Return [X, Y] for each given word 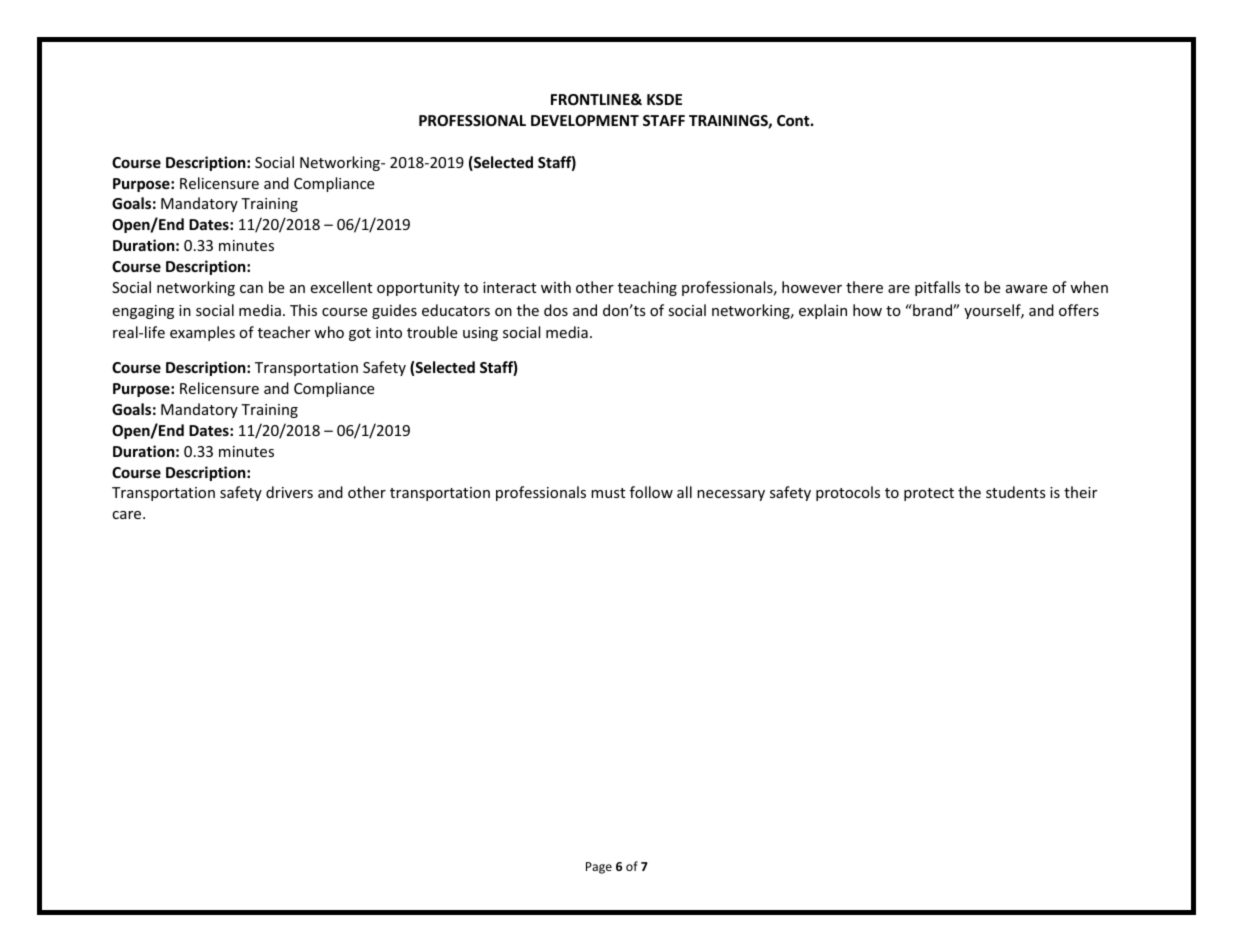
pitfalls [938, 288]
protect [929, 494]
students [1016, 492]
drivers [289, 492]
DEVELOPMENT [585, 120]
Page [599, 868]
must [608, 493]
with [556, 287]
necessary [731, 495]
